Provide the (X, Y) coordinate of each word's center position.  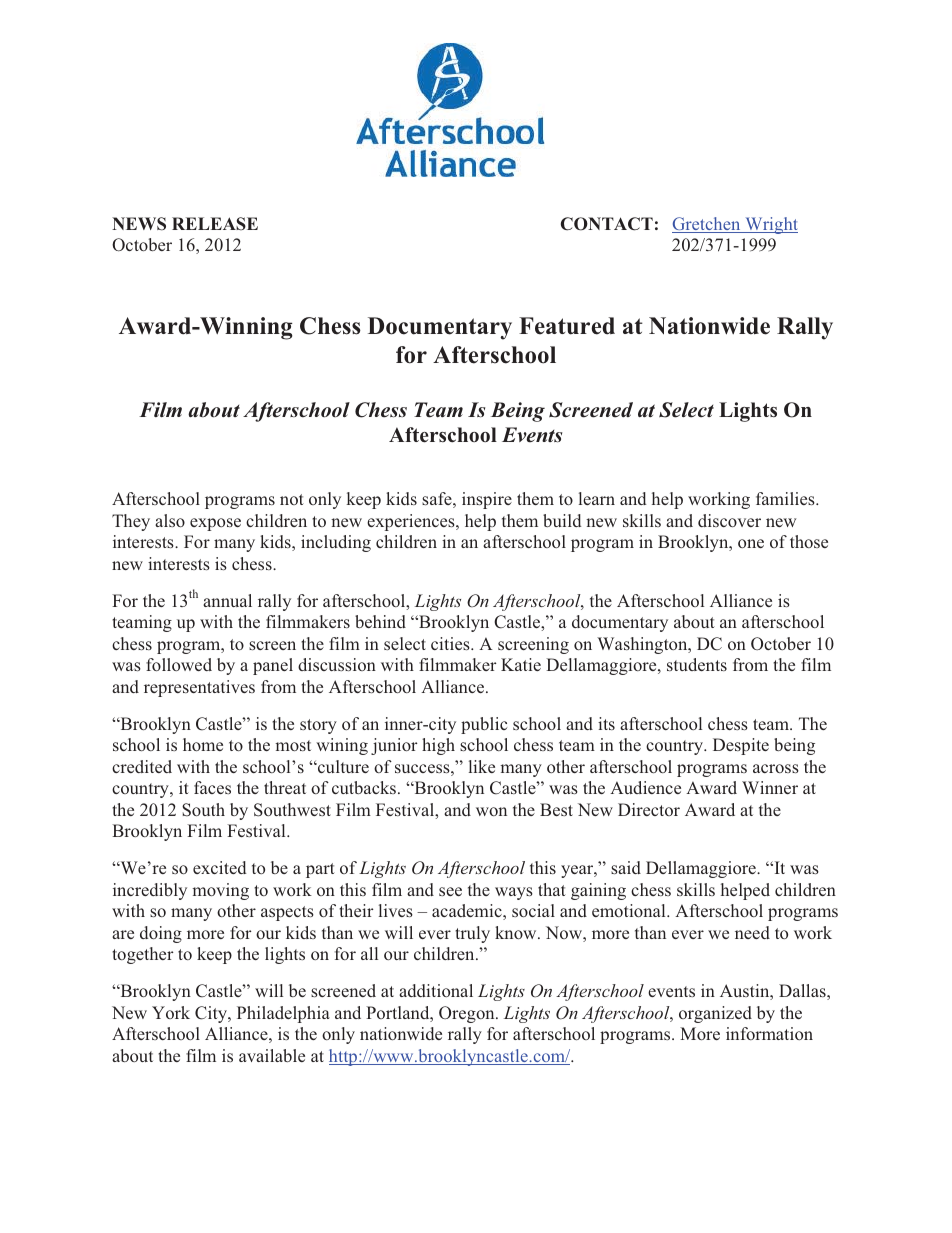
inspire (487, 500)
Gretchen (707, 225)
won (491, 811)
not (292, 499)
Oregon (468, 1014)
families (786, 498)
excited (220, 867)
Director (649, 809)
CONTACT (607, 224)
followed (179, 664)
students (697, 664)
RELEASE (215, 224)
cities (451, 643)
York (171, 1012)
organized (715, 1014)
